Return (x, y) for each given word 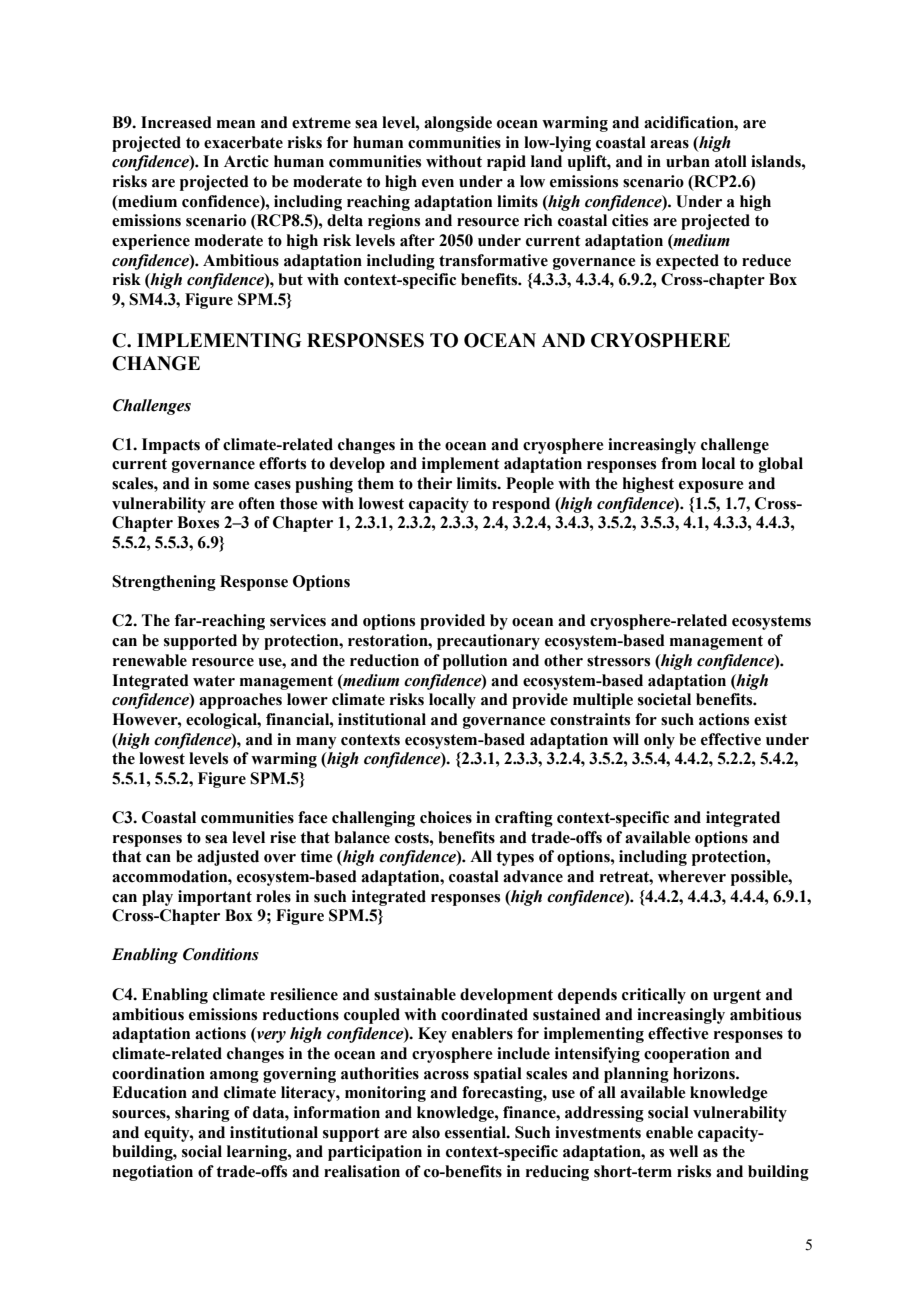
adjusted (228, 858)
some (231, 485)
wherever (692, 876)
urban (688, 161)
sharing (202, 1114)
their (434, 483)
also (426, 1132)
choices (446, 817)
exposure (711, 487)
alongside (458, 124)
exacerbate (243, 142)
